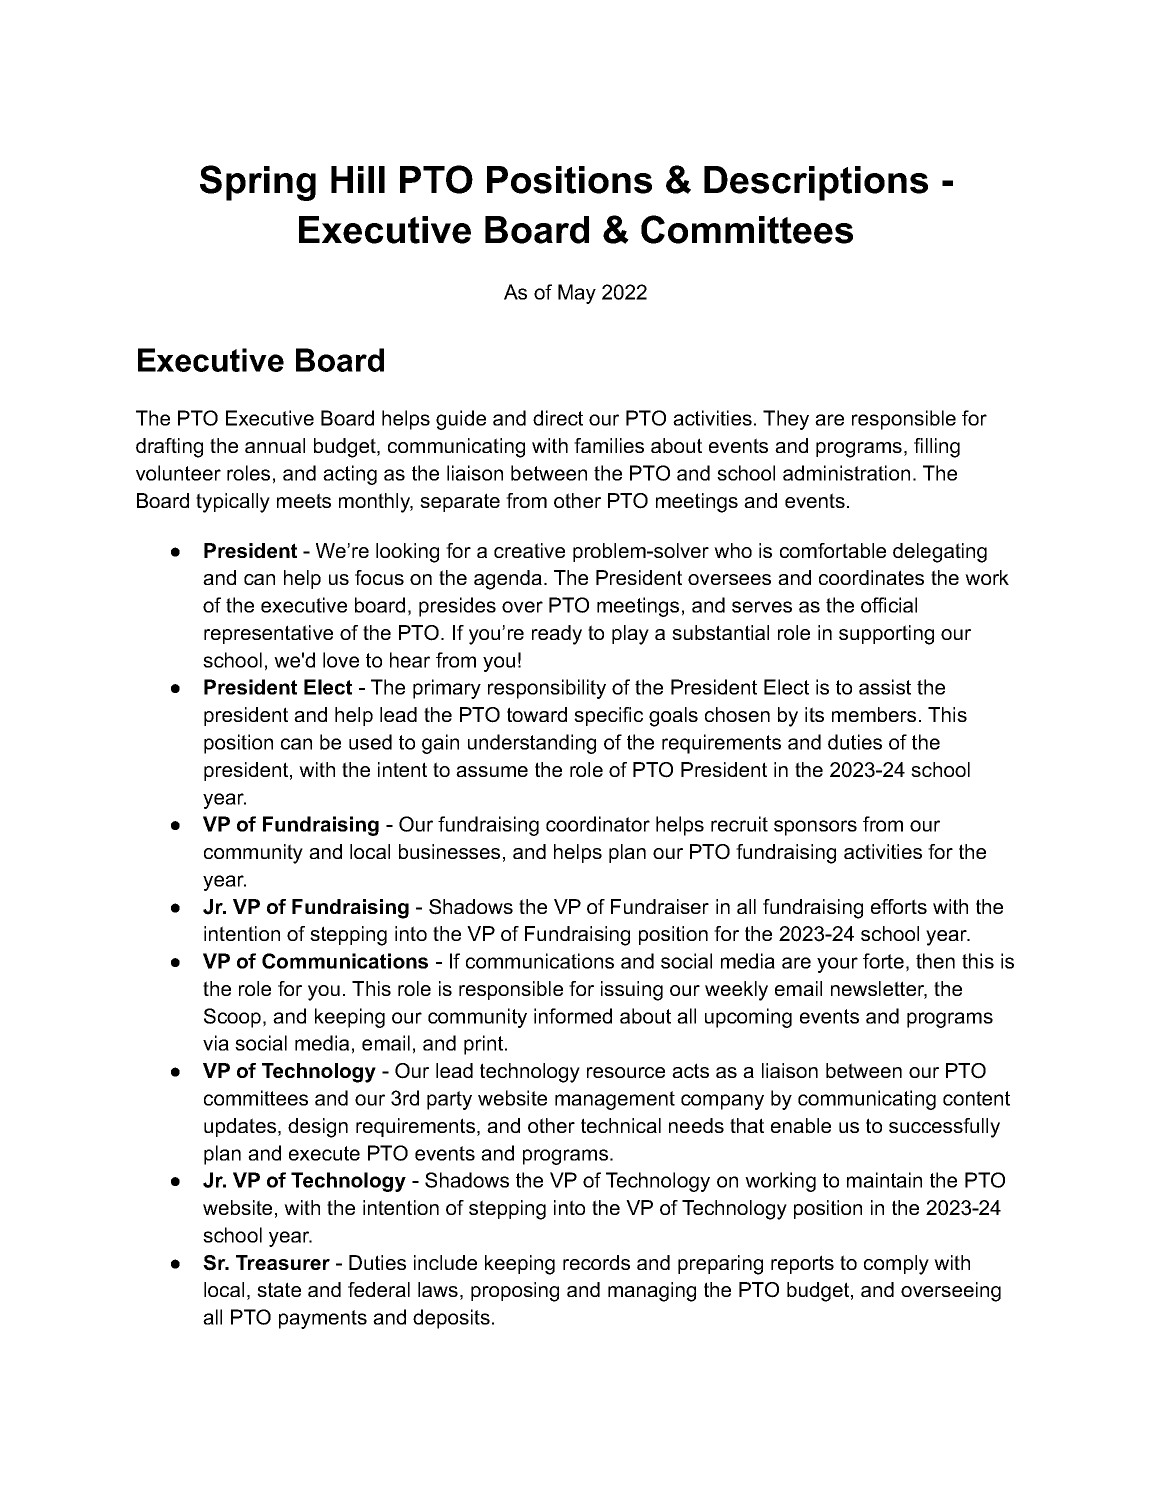 The width and height of the image is (1152, 1491). Describe the element at coordinates (573, 1016) in the image. I see `informed` at that location.
